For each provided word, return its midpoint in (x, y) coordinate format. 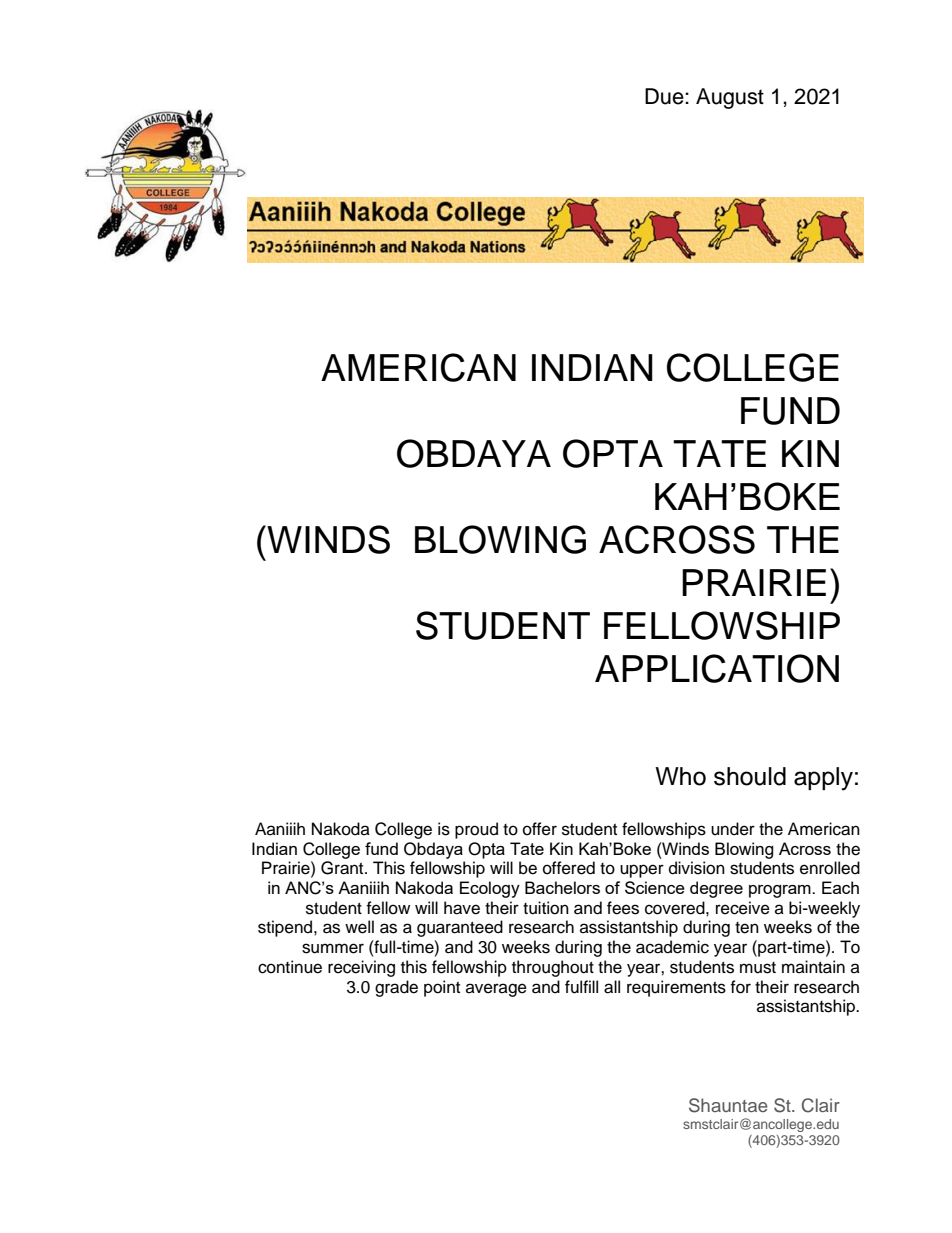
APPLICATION (717, 668)
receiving (361, 968)
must (758, 968)
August (730, 98)
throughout (553, 968)
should (750, 776)
